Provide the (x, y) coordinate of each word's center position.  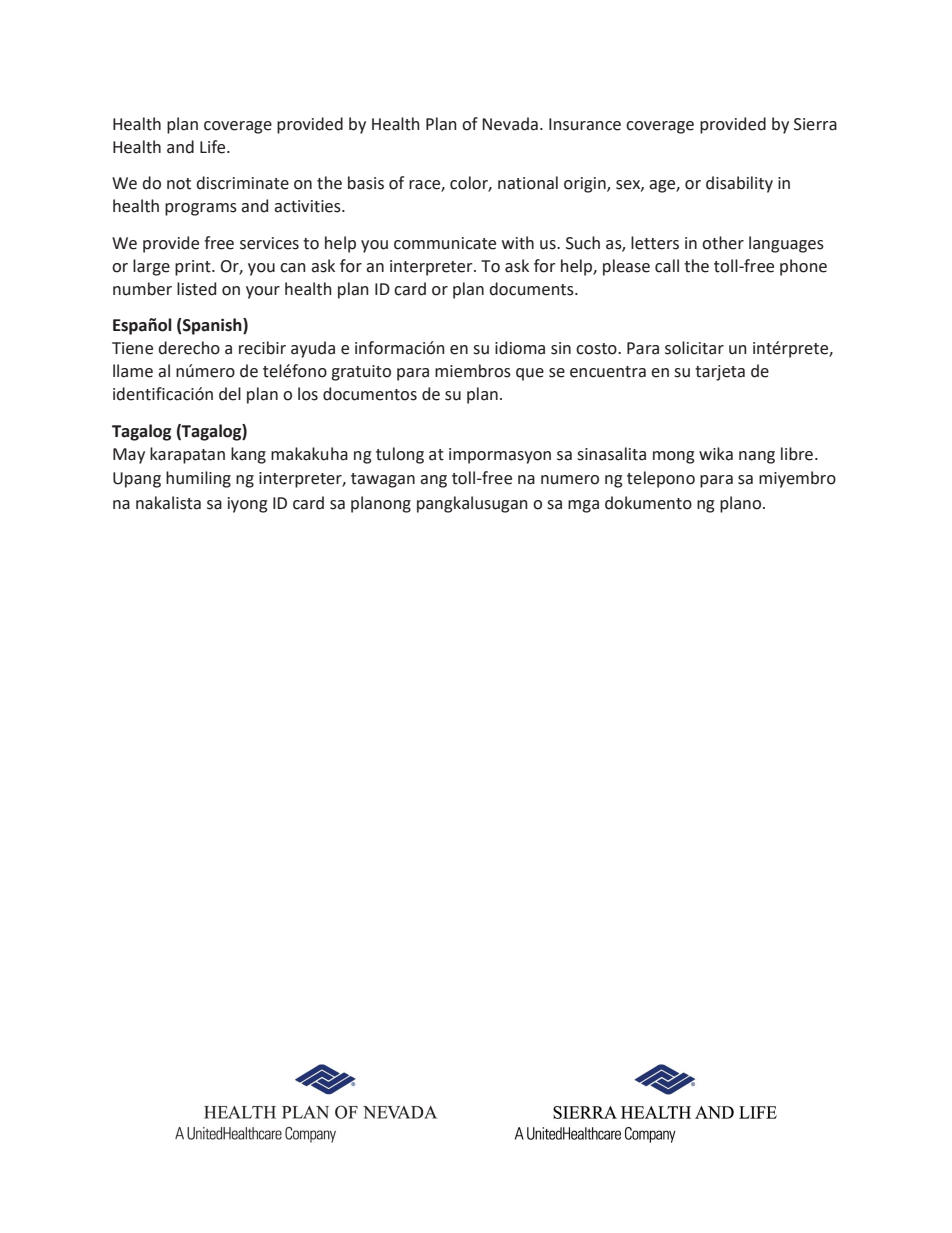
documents (532, 289)
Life (214, 147)
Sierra (815, 124)
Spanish (212, 326)
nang (757, 457)
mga (583, 506)
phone (803, 267)
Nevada (510, 124)
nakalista (168, 503)
